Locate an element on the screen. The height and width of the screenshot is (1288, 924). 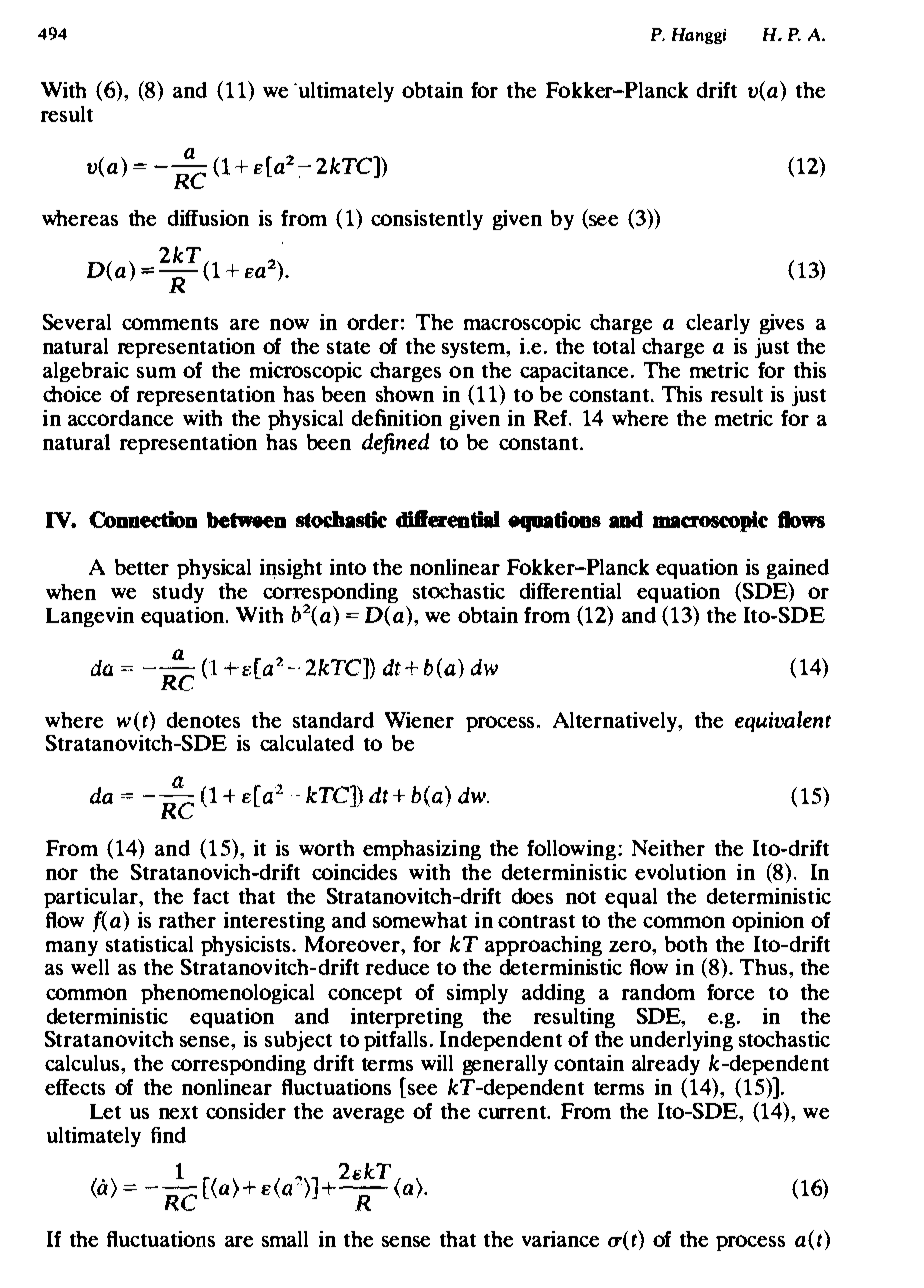
statistical is located at coordinates (149, 944).
